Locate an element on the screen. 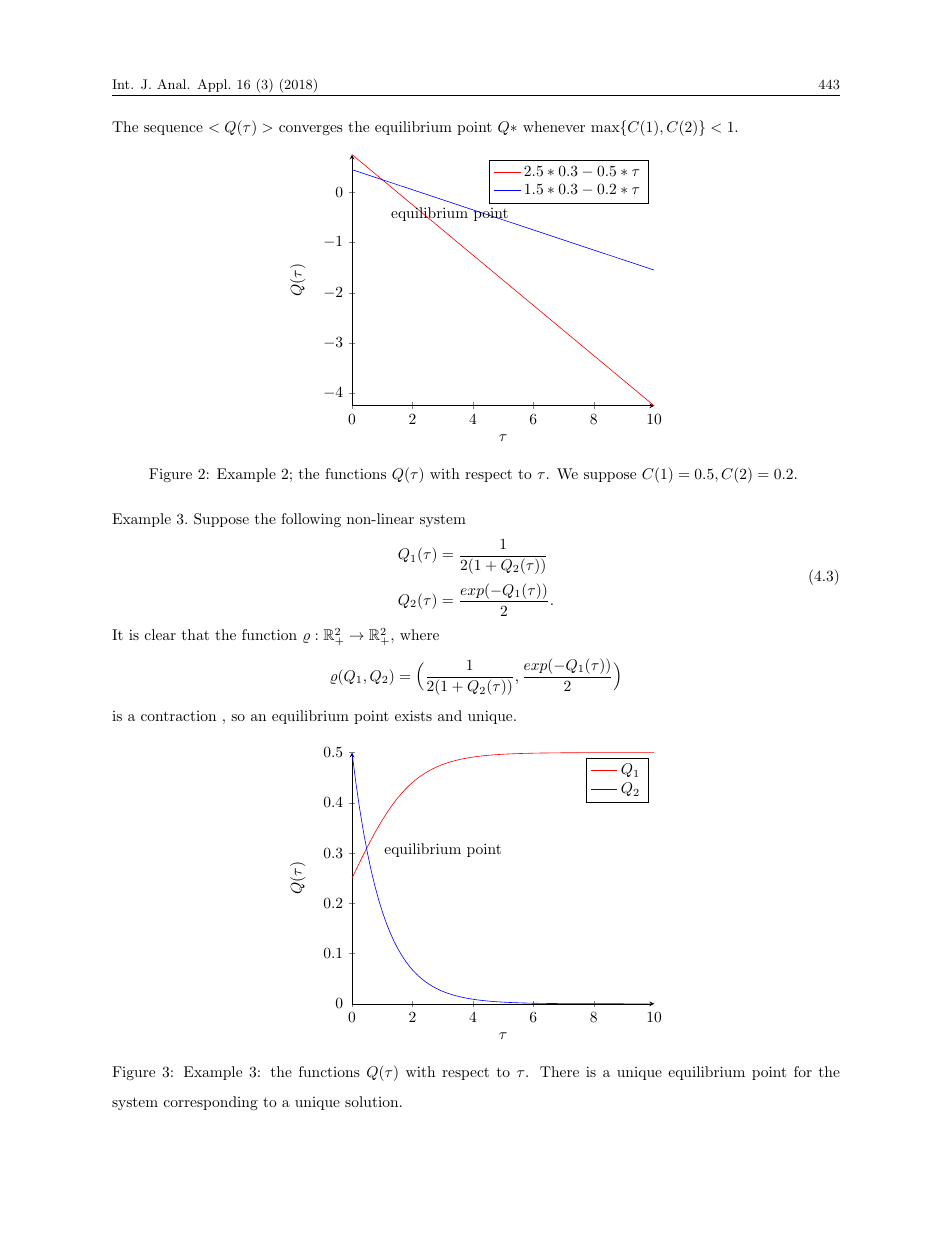 The width and height of the screenshot is (952, 1233). converges is located at coordinates (311, 130).
